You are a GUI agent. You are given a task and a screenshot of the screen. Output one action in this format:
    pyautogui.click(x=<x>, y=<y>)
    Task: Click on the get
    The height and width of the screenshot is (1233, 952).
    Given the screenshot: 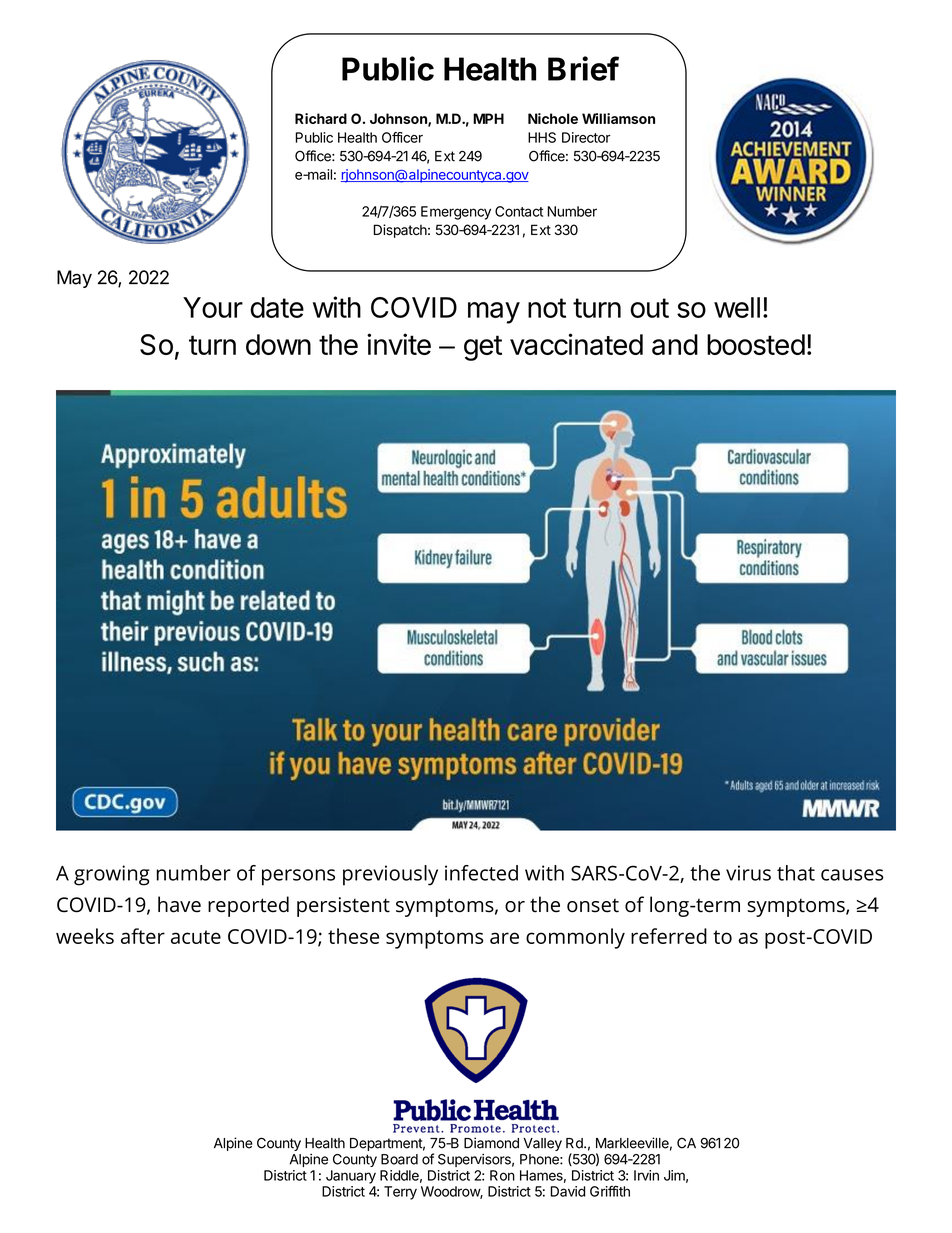 What is the action you would take?
    pyautogui.click(x=483, y=348)
